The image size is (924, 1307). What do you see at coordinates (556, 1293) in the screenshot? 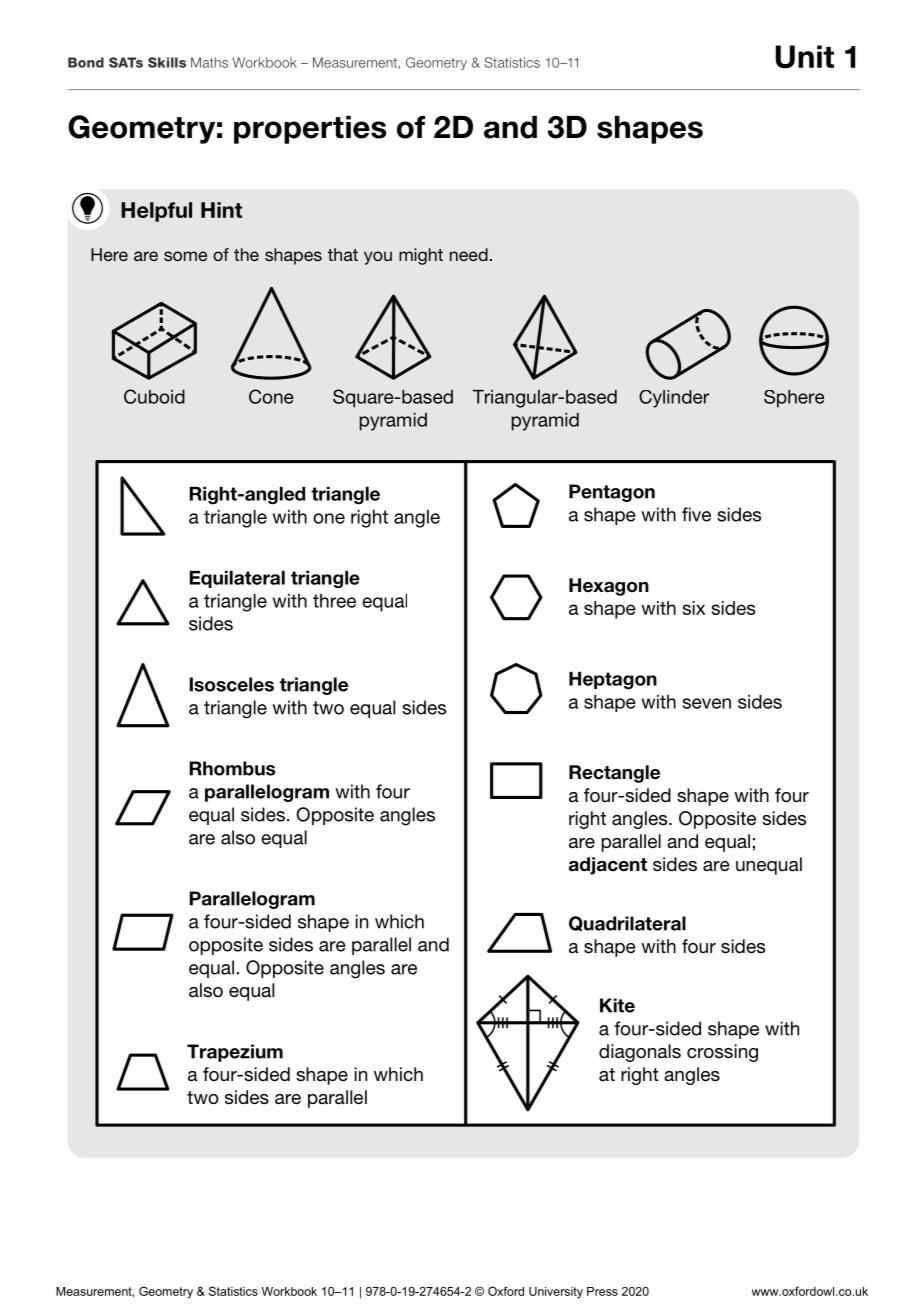
I see `University` at bounding box center [556, 1293].
